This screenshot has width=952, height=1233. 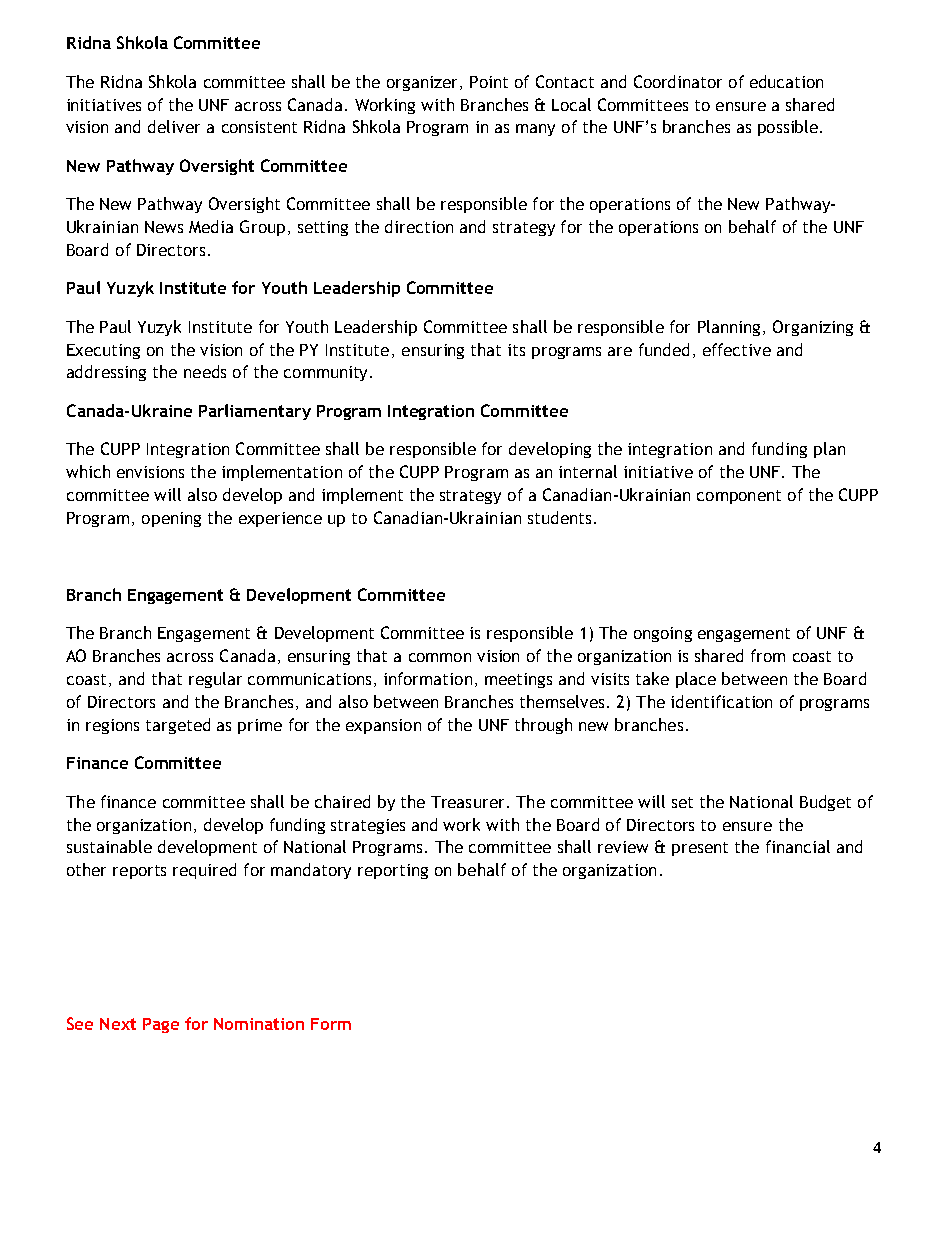 I want to click on common, so click(x=440, y=657).
